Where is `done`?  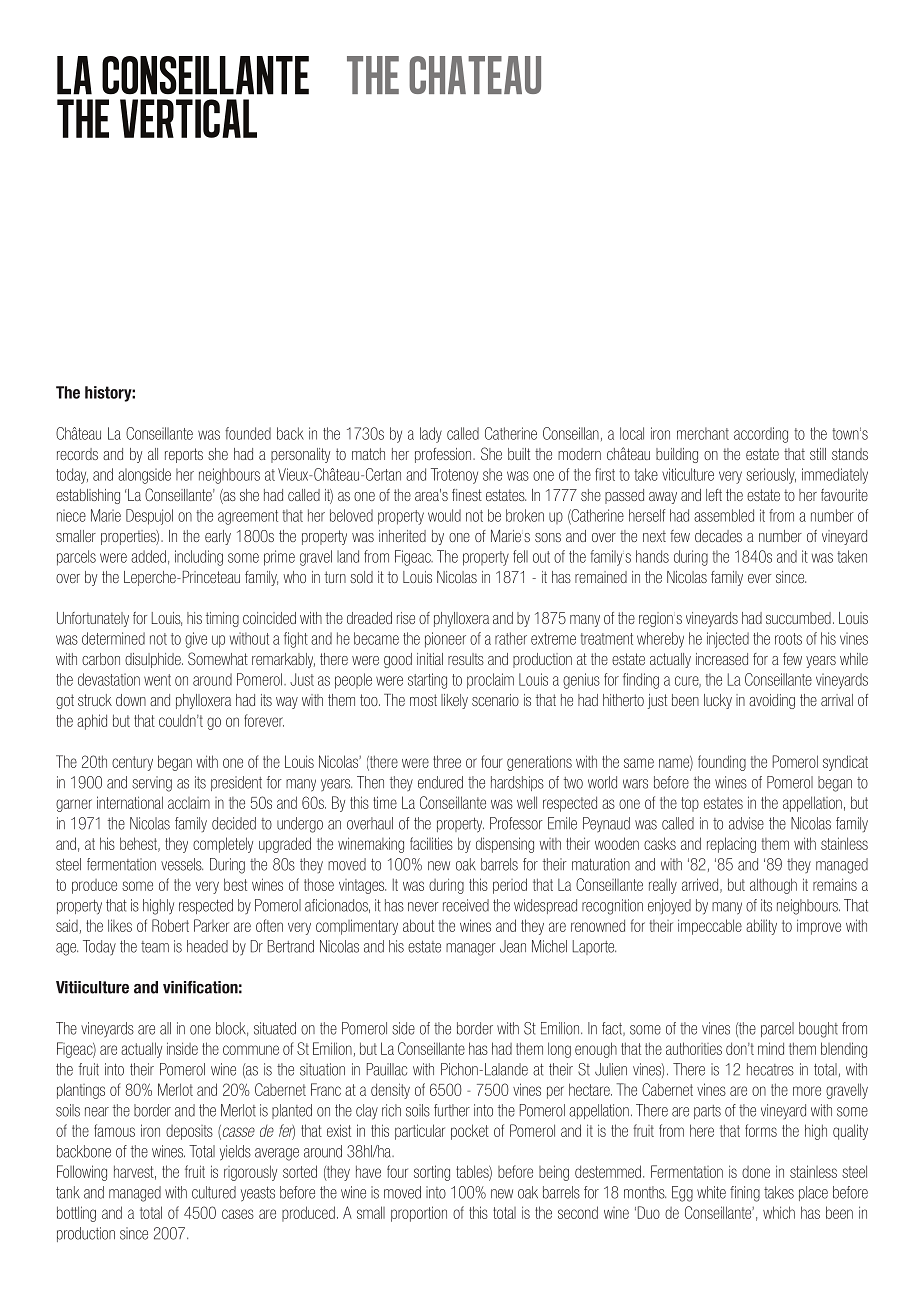
done is located at coordinates (756, 1172).
